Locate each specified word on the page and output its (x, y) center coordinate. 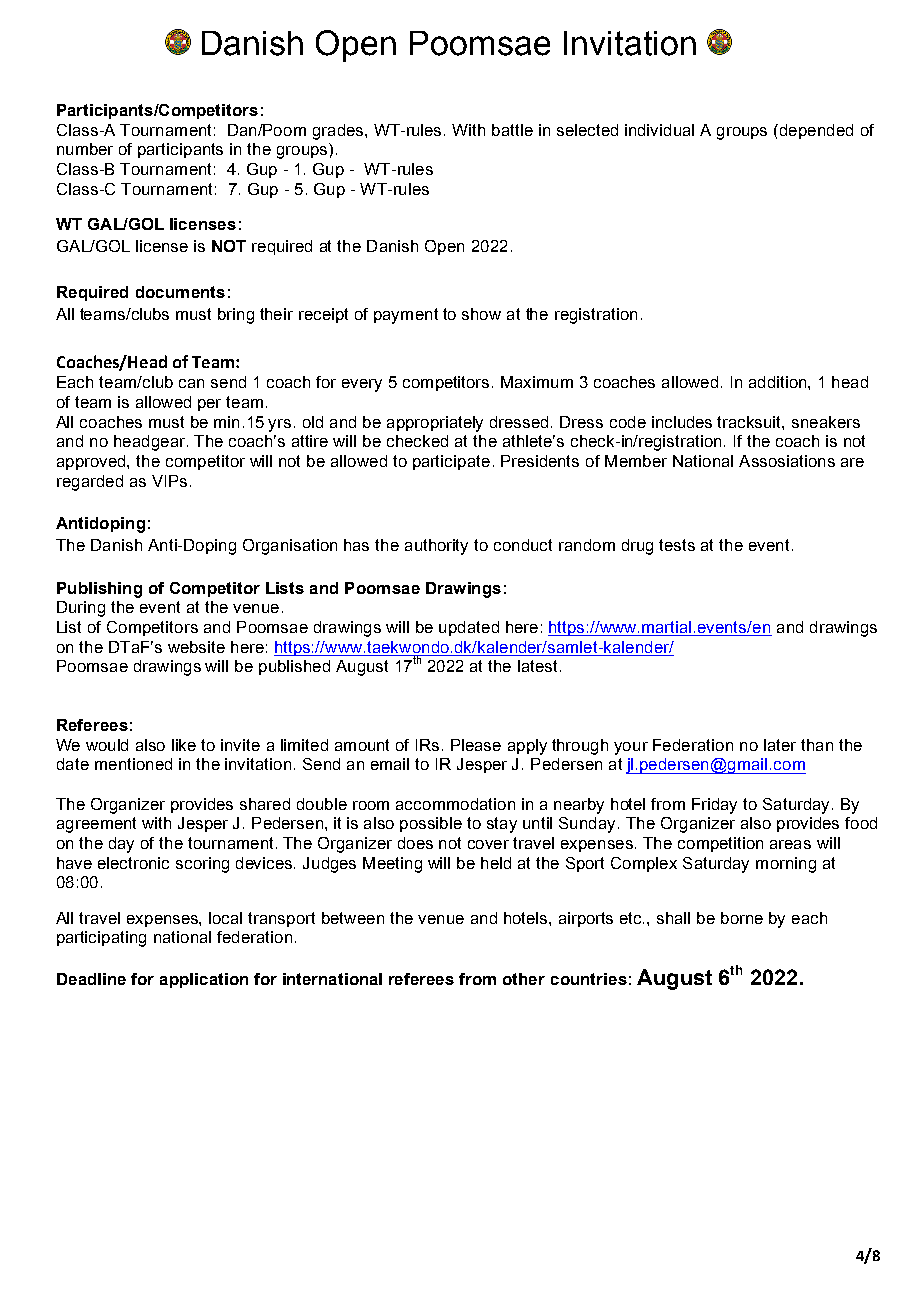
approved (92, 462)
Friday (714, 806)
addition (779, 382)
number (85, 149)
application (204, 980)
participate (451, 462)
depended (815, 131)
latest (537, 666)
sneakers (826, 422)
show (481, 314)
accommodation (455, 804)
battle (512, 130)
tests (677, 545)
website (196, 647)
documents (180, 292)
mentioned (133, 764)
